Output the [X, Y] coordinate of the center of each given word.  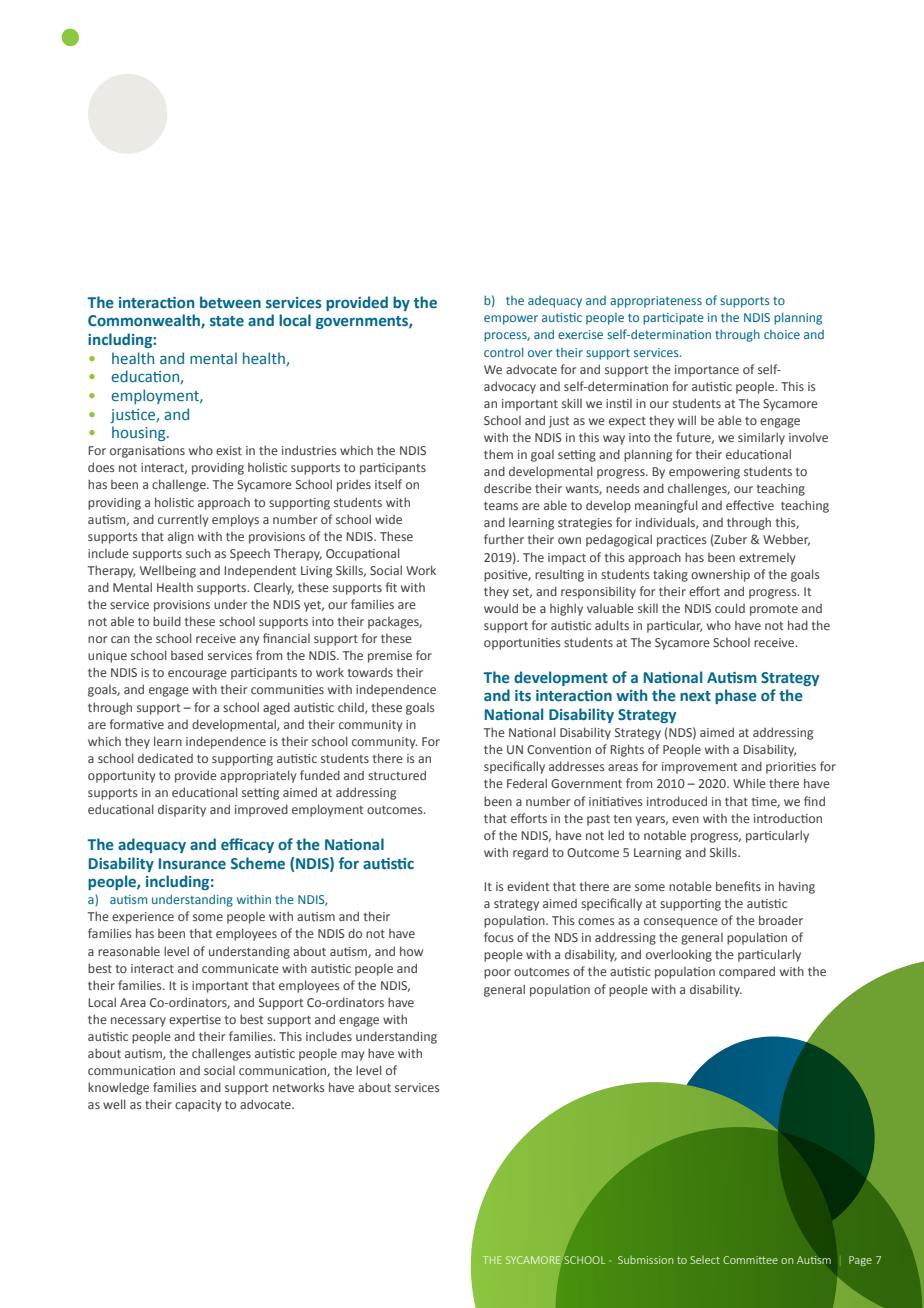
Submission [645, 1260]
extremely [767, 559]
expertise [195, 1021]
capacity [198, 1106]
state [227, 321]
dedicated [165, 758]
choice [782, 334]
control [503, 352]
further [504, 539]
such [198, 553]
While [749, 783]
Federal [527, 783]
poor [497, 974]
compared [747, 972]
